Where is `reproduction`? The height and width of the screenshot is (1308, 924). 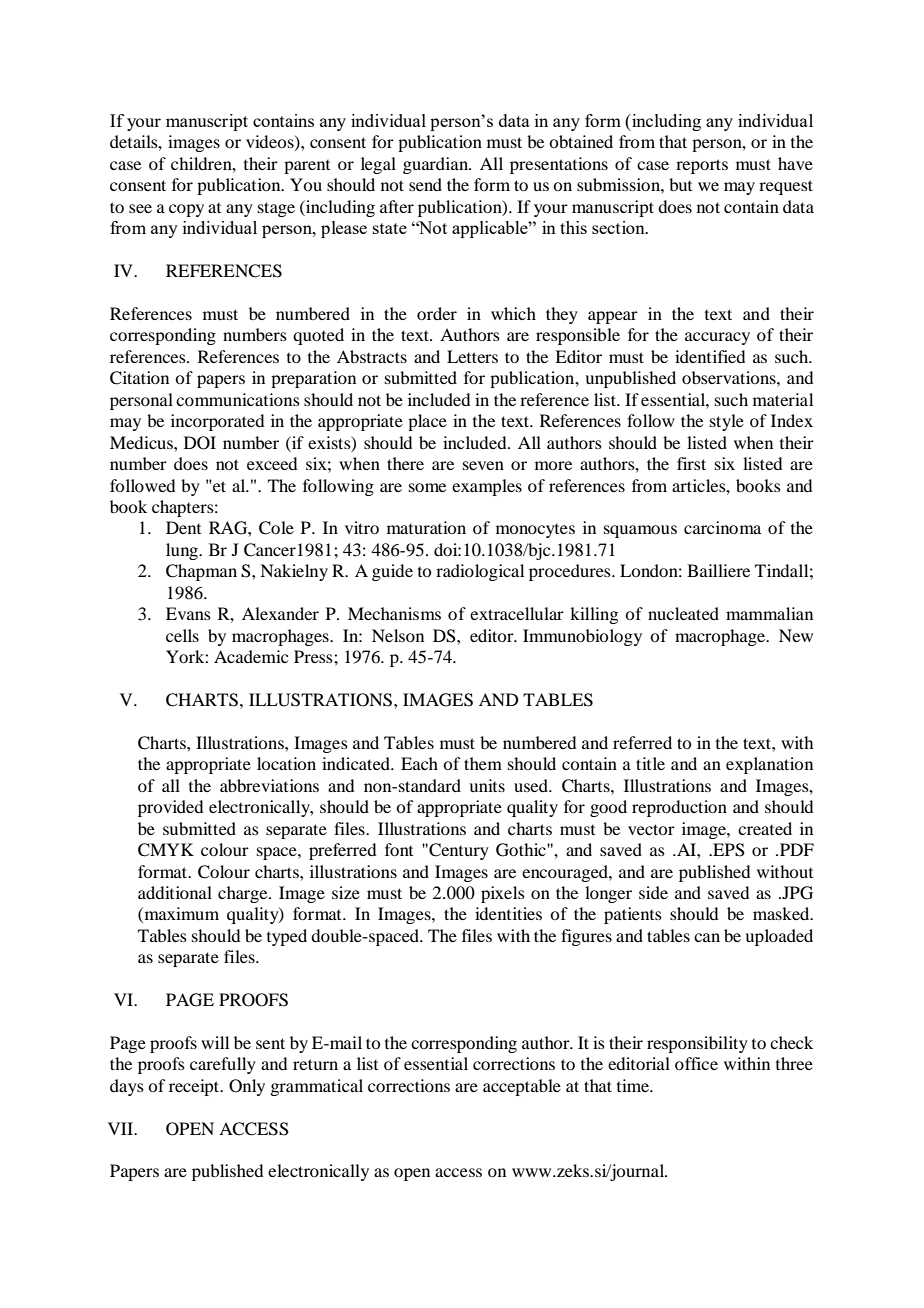
reproduction is located at coordinates (679, 808).
